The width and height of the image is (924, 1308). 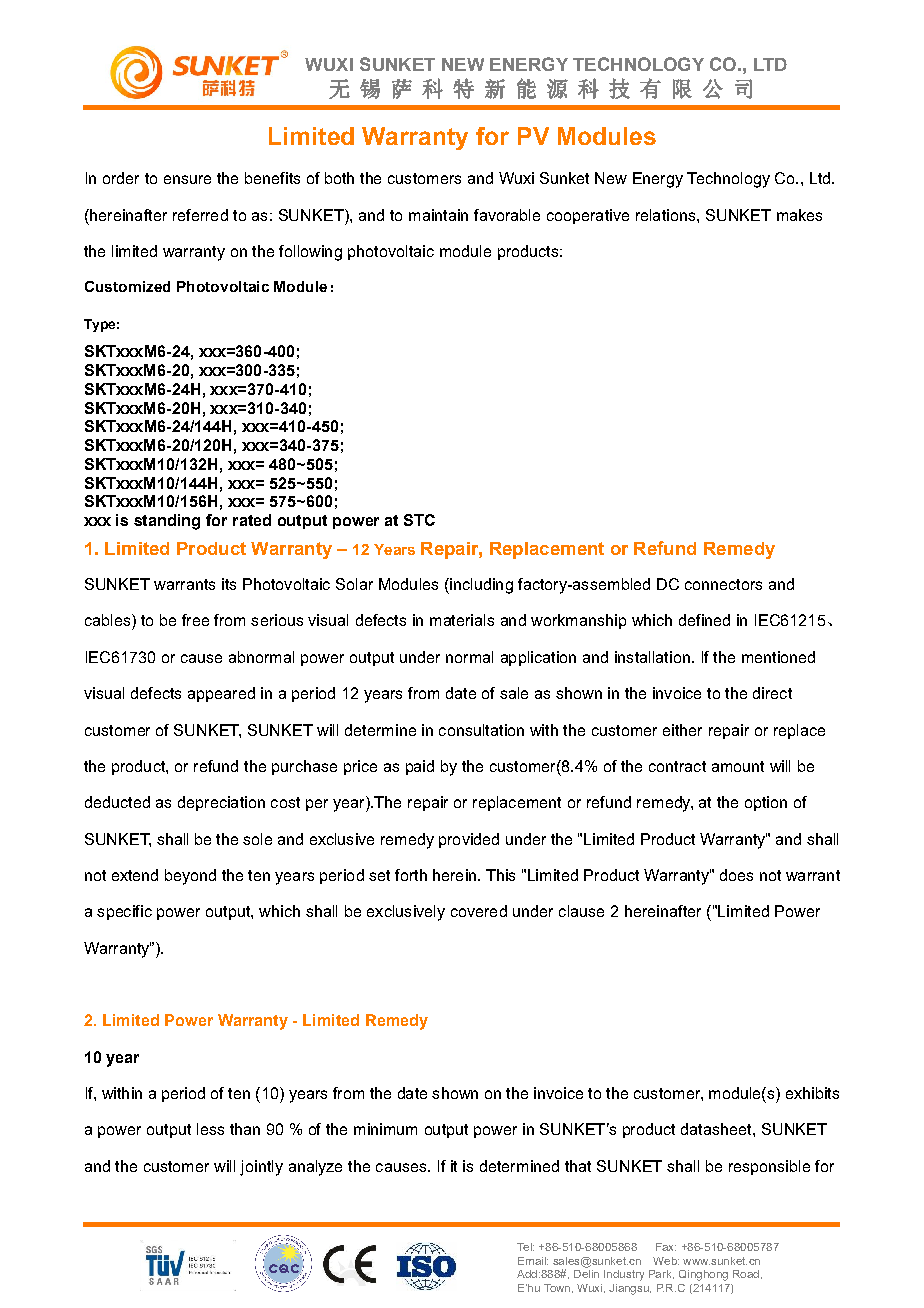 I want to click on referred, so click(x=200, y=215).
